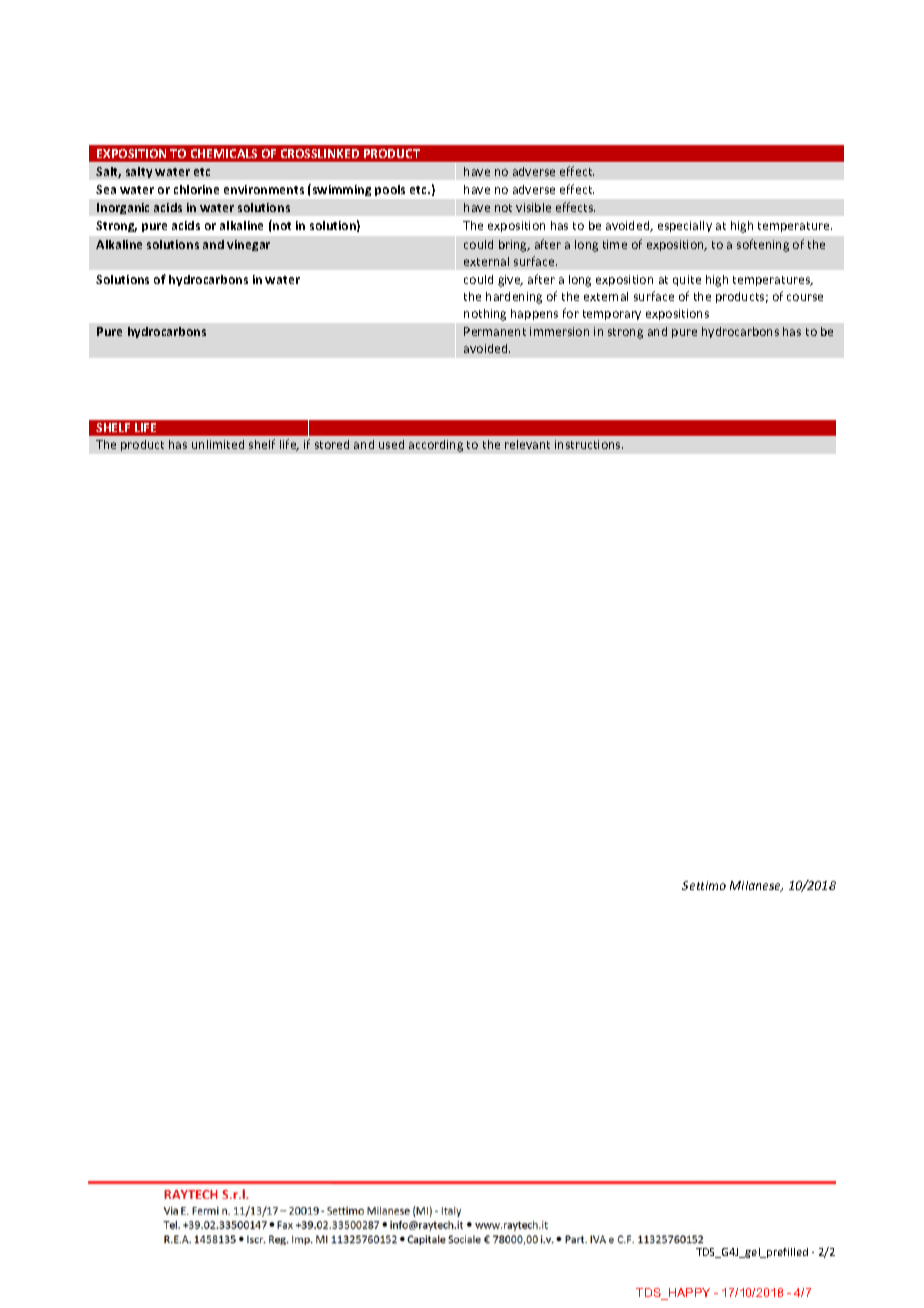 The width and height of the screenshot is (924, 1308). Describe the element at coordinates (533, 207) in the screenshot. I see `visible` at that location.
